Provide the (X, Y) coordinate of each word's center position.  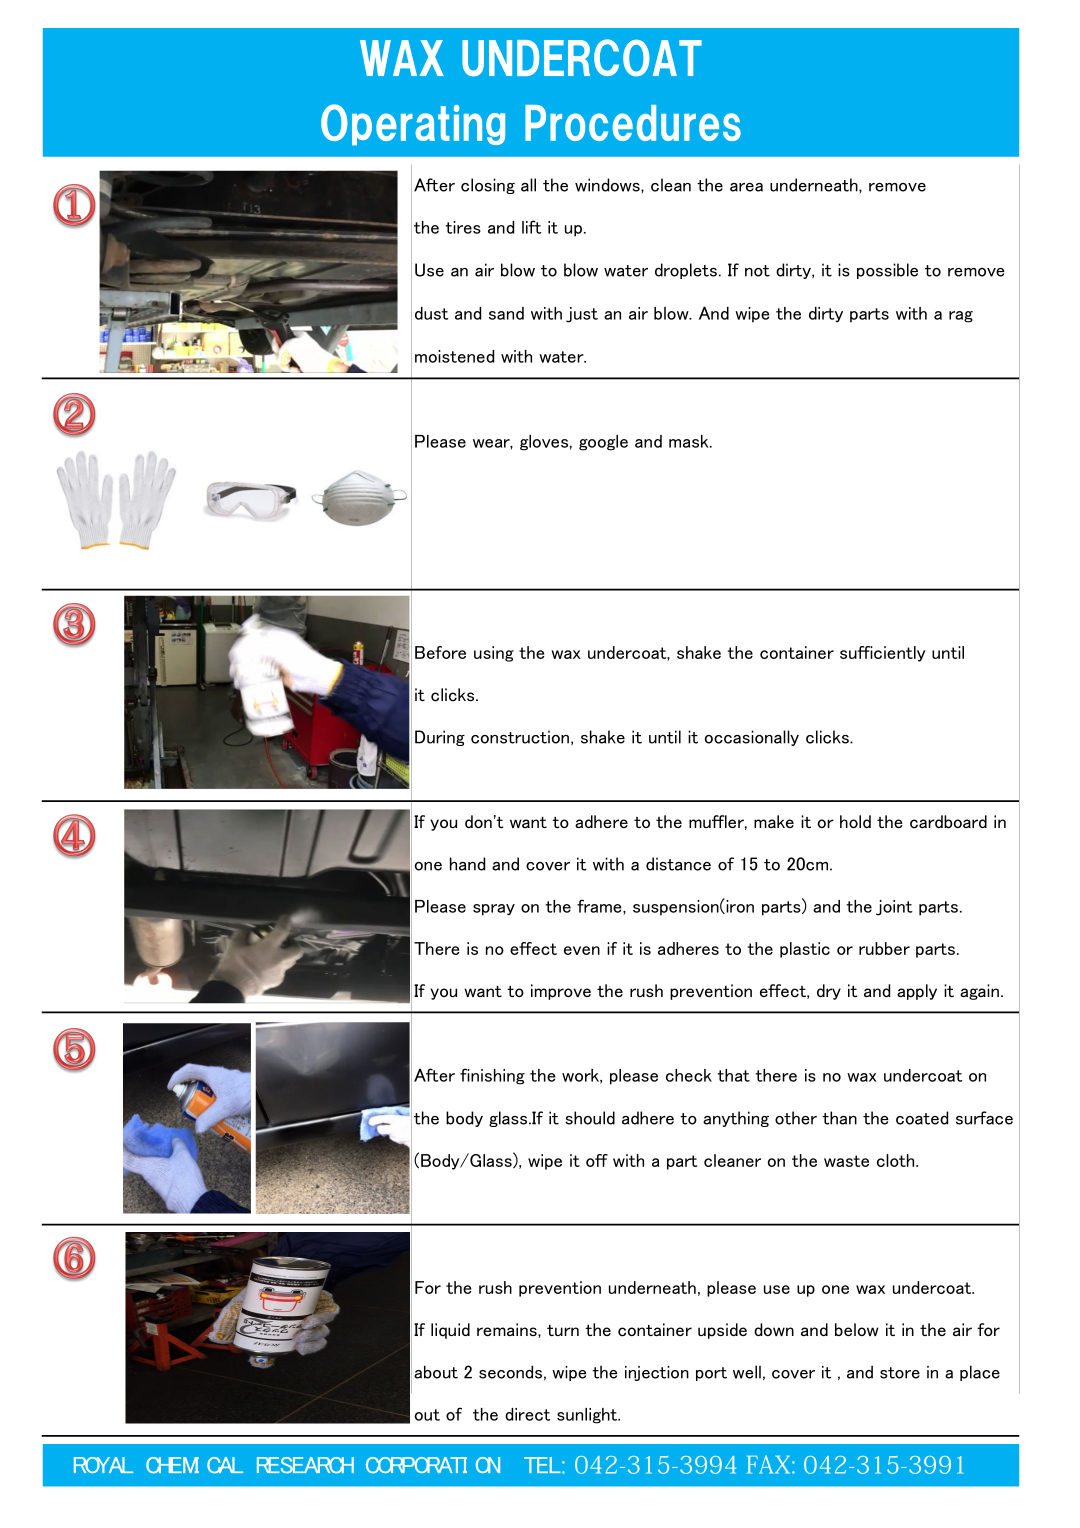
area (746, 187)
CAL (225, 1465)
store (900, 1373)
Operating (413, 124)
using (494, 654)
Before (440, 652)
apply (917, 992)
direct (527, 1414)
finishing (492, 1076)
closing (488, 186)
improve (561, 992)
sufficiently (883, 654)
